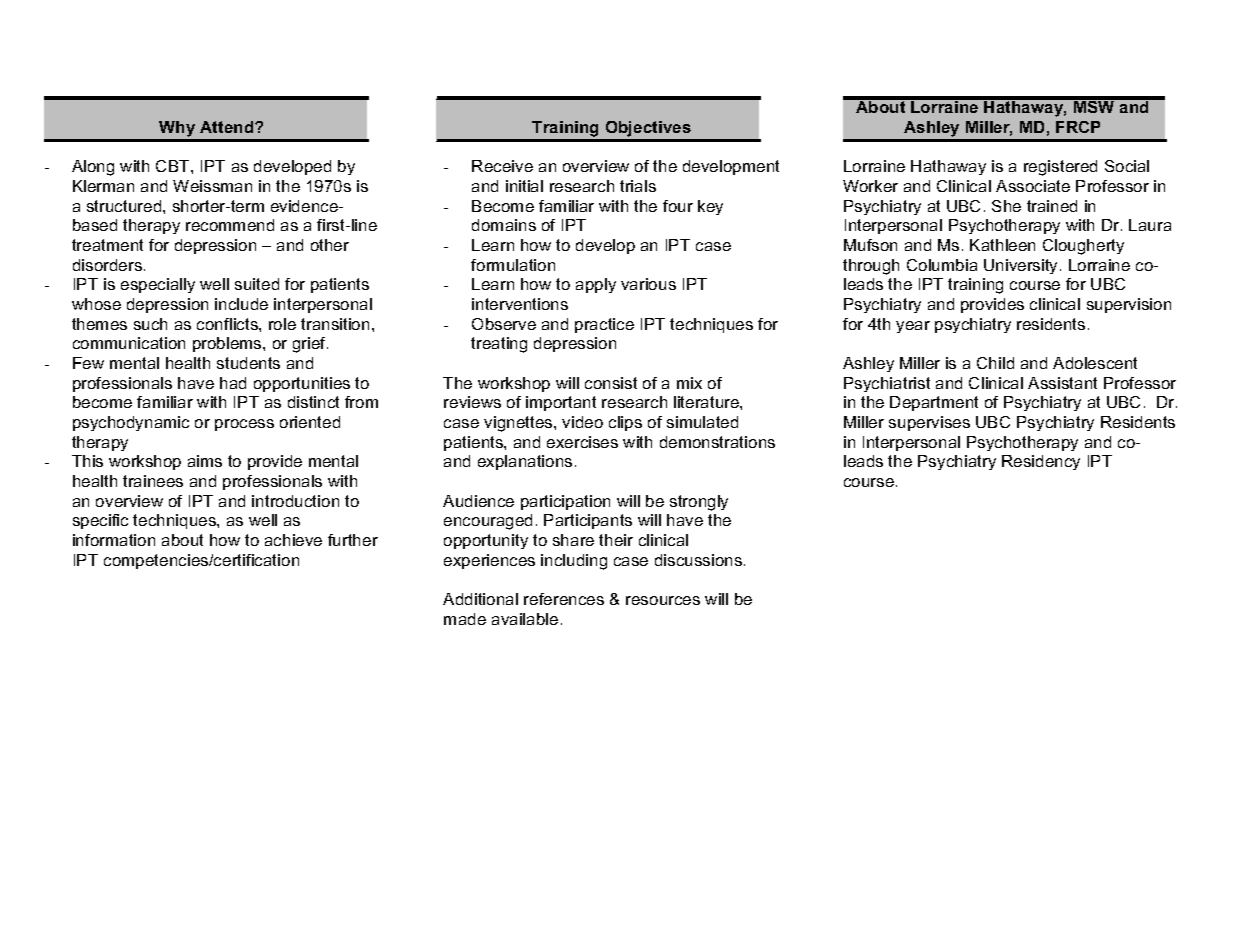 The image size is (1233, 952). I want to click on apply, so click(596, 285).
